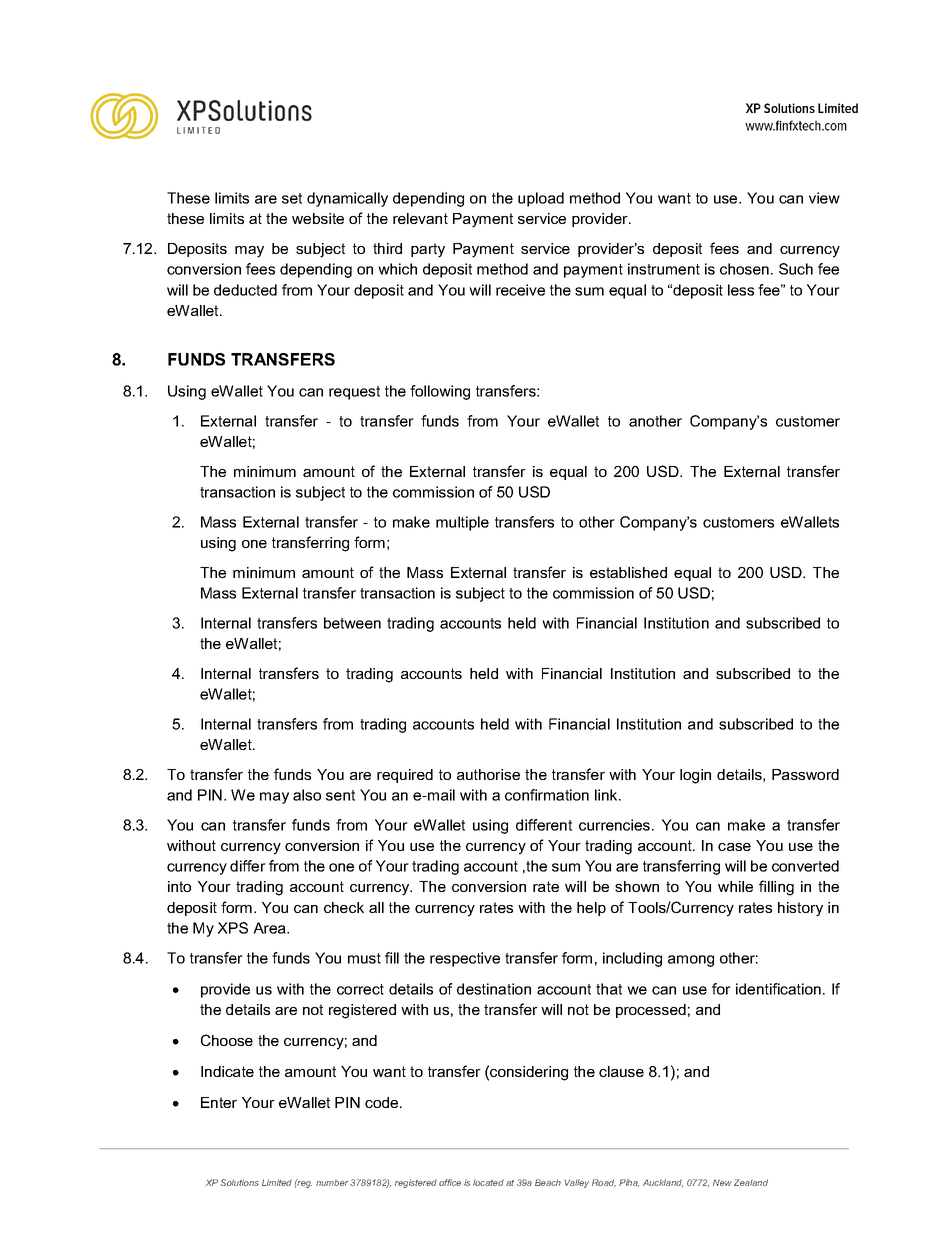 This screenshot has height=1233, width=952. What do you see at coordinates (352, 623) in the screenshot?
I see `between` at bounding box center [352, 623].
